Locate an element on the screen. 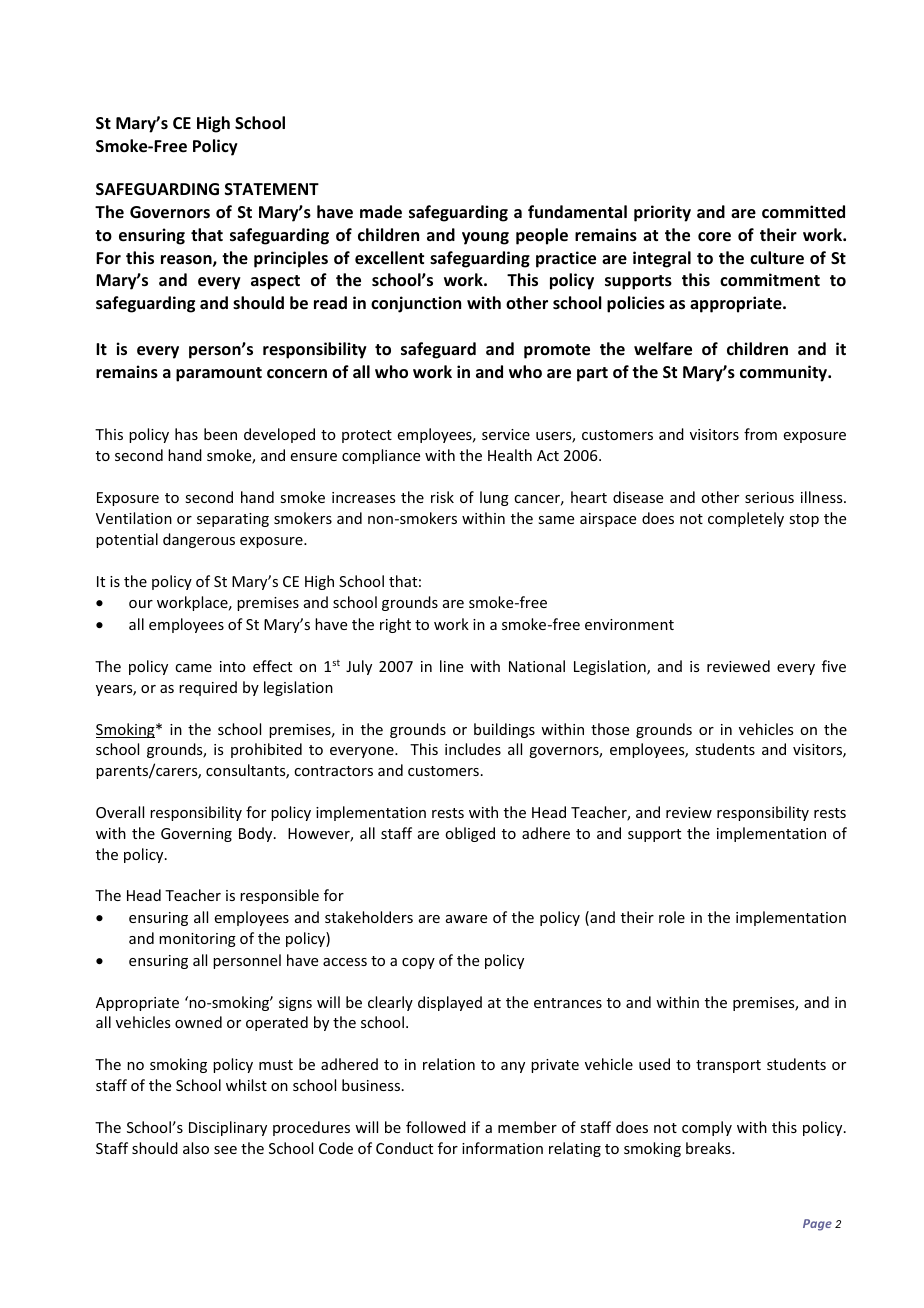 Image resolution: width=924 pixels, height=1308 pixels. role is located at coordinates (672, 917).
